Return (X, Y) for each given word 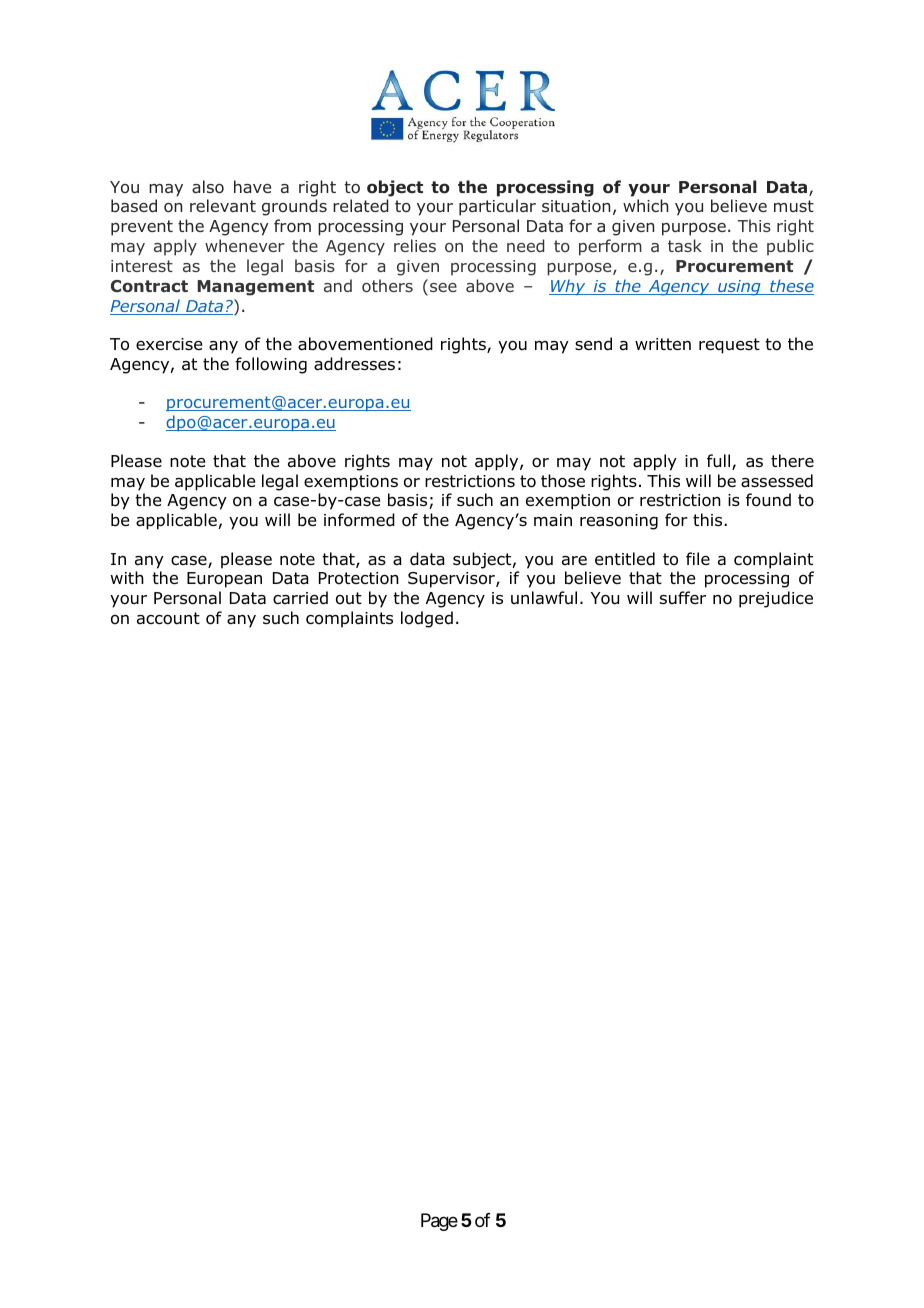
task (685, 245)
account (168, 618)
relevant (223, 205)
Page (439, 1222)
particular (497, 207)
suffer (683, 597)
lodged (427, 619)
